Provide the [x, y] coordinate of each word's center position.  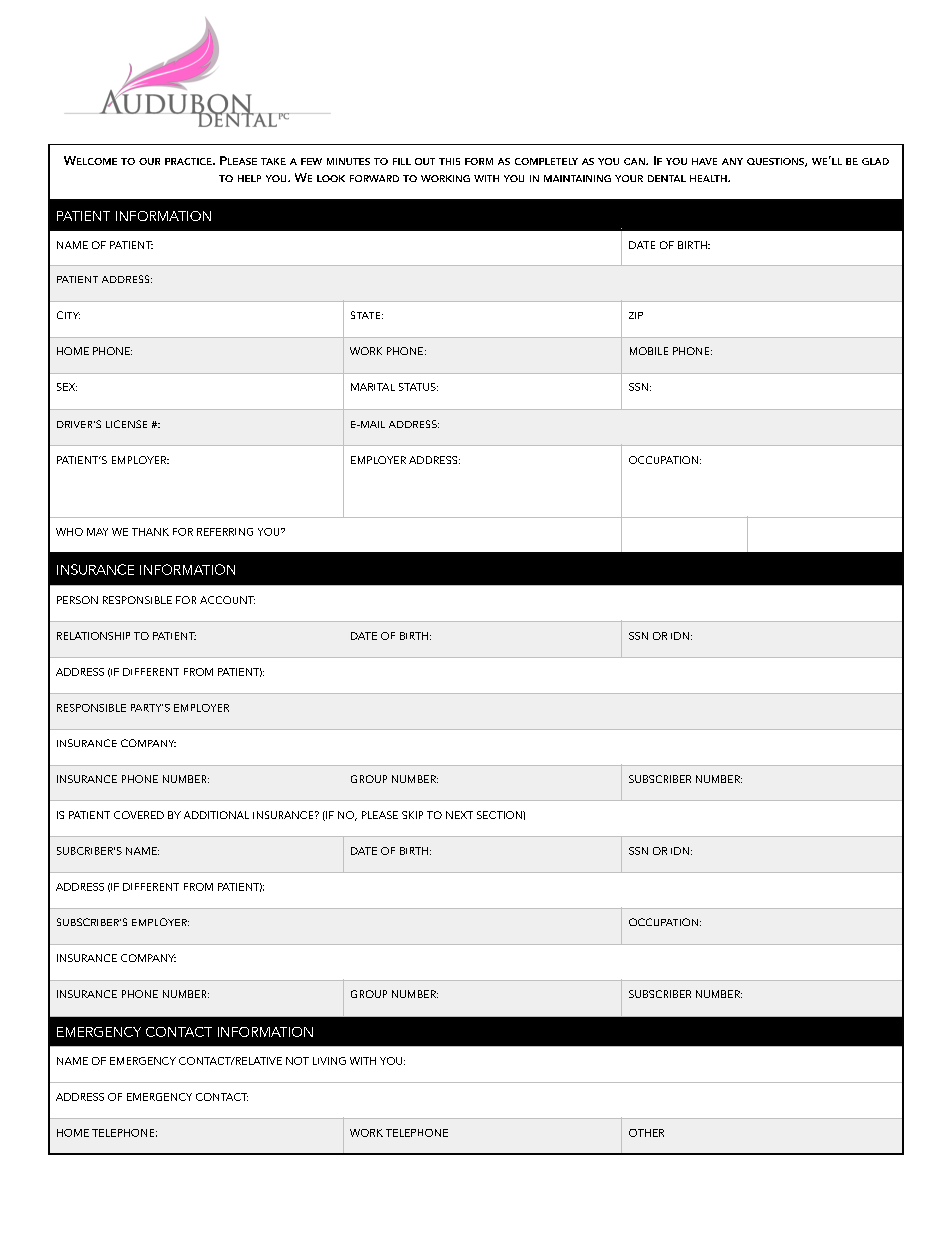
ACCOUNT [227, 600]
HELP [249, 178]
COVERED [139, 815]
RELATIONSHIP [93, 636]
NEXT [459, 815]
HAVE [704, 161]
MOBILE [649, 351]
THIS [449, 161]
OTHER [646, 1133]
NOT [297, 1061]
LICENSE [126, 424]
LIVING [329, 1061]
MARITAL [373, 387]
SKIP [412, 815]
